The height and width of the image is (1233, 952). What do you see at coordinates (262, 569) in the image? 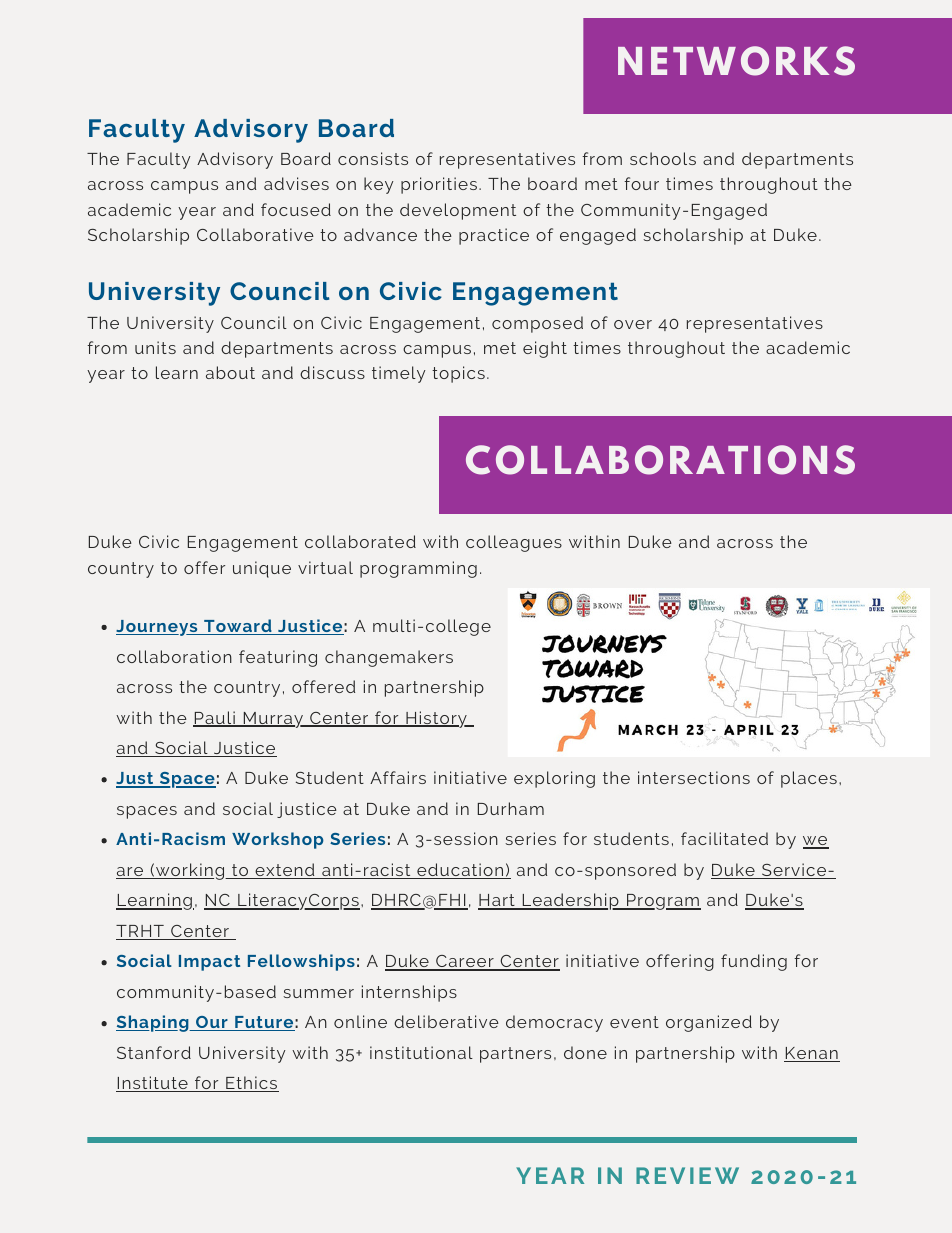
I see `unique` at bounding box center [262, 569].
